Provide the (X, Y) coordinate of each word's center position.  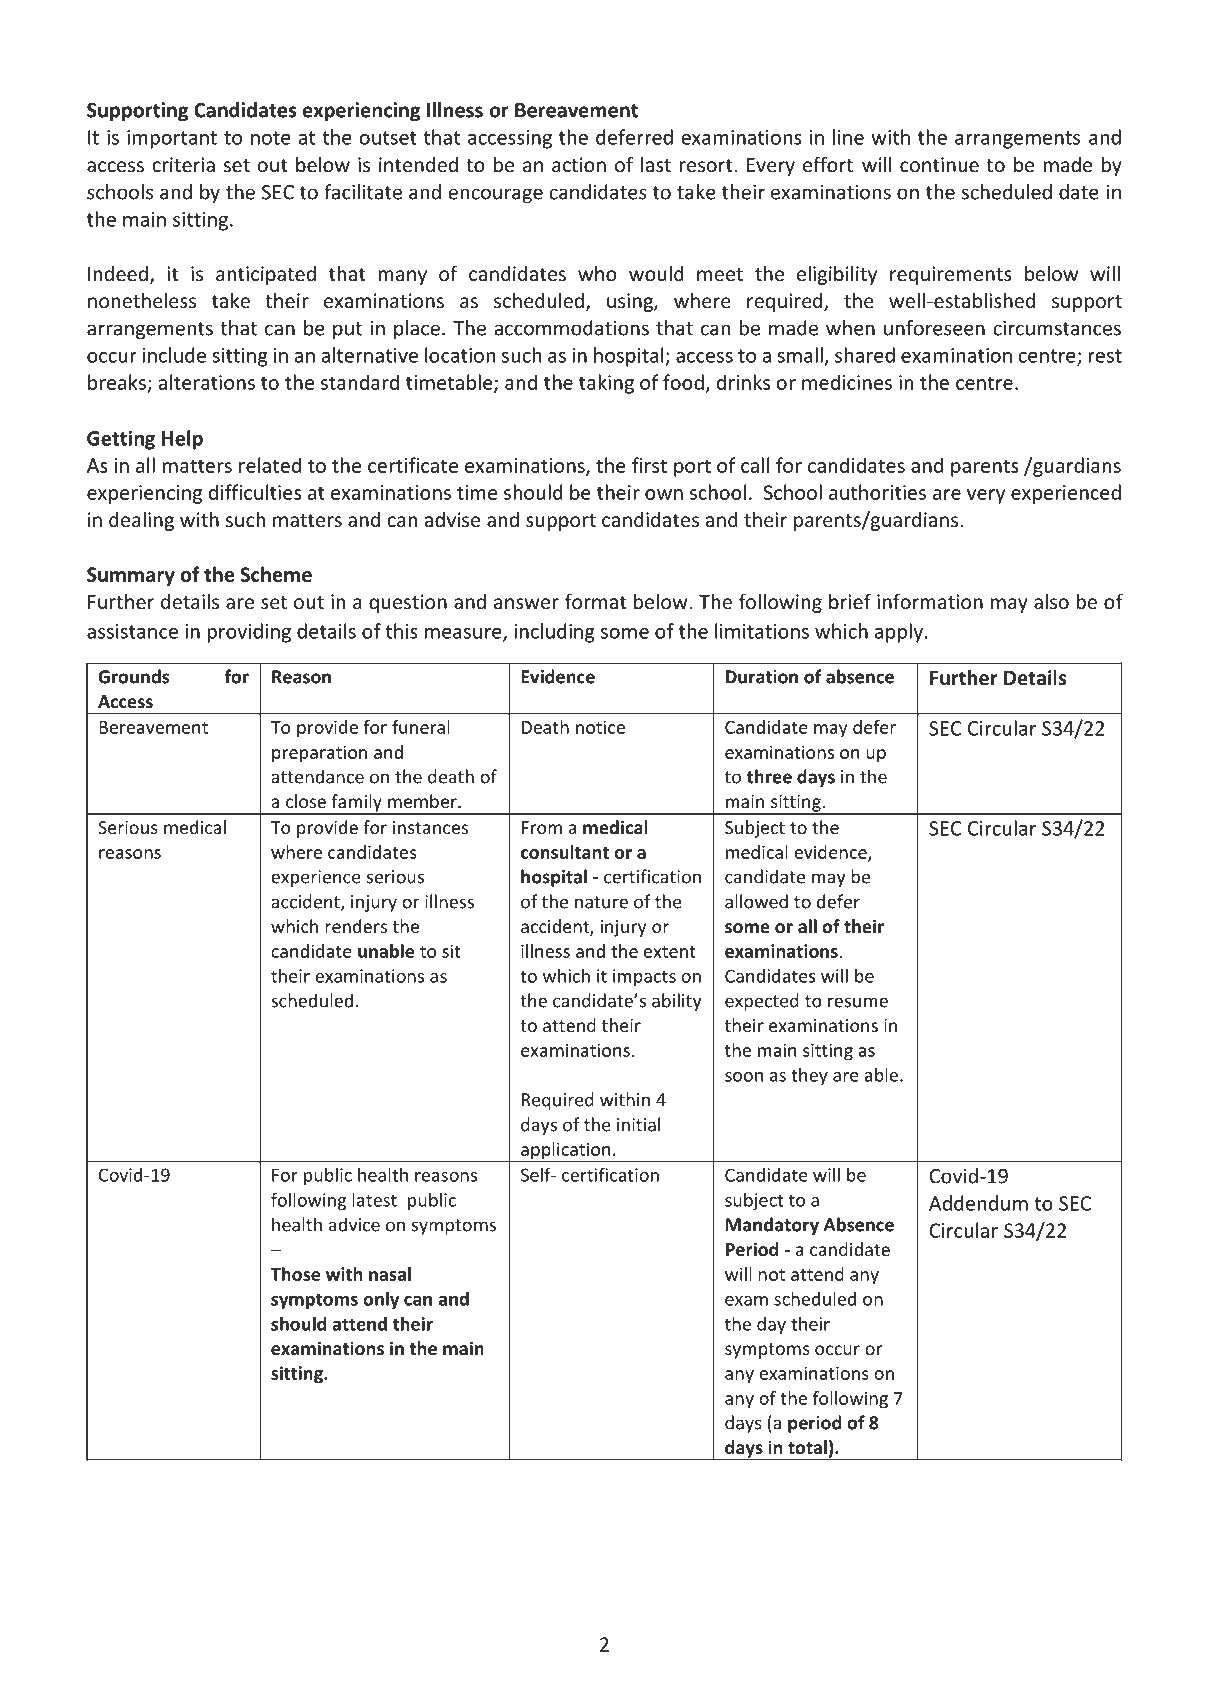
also (1051, 601)
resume (858, 1002)
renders (356, 926)
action (579, 164)
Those (295, 1274)
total (807, 1447)
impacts (644, 977)
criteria (183, 164)
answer (526, 603)
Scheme (276, 574)
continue (939, 164)
